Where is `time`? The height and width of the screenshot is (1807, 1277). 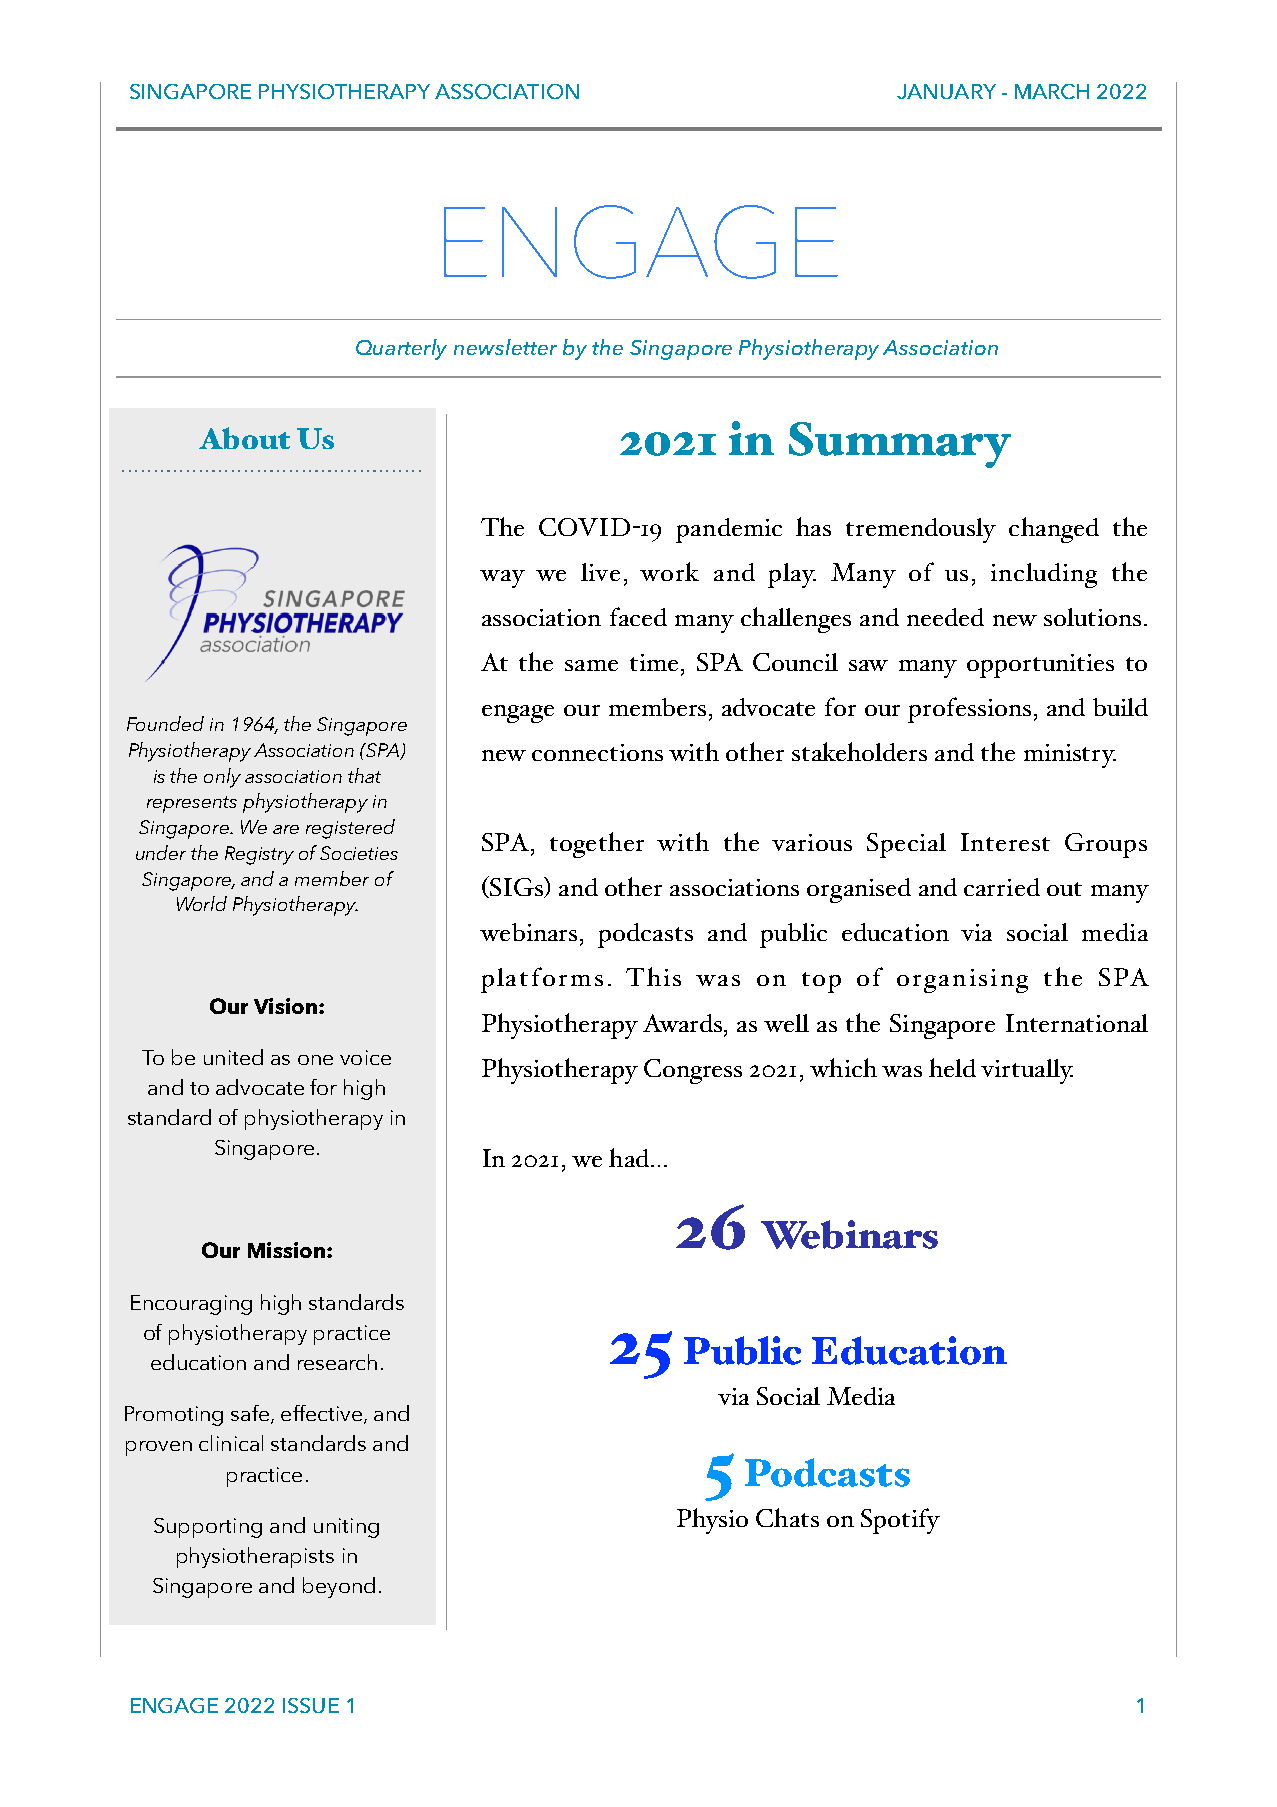
time is located at coordinates (654, 662).
